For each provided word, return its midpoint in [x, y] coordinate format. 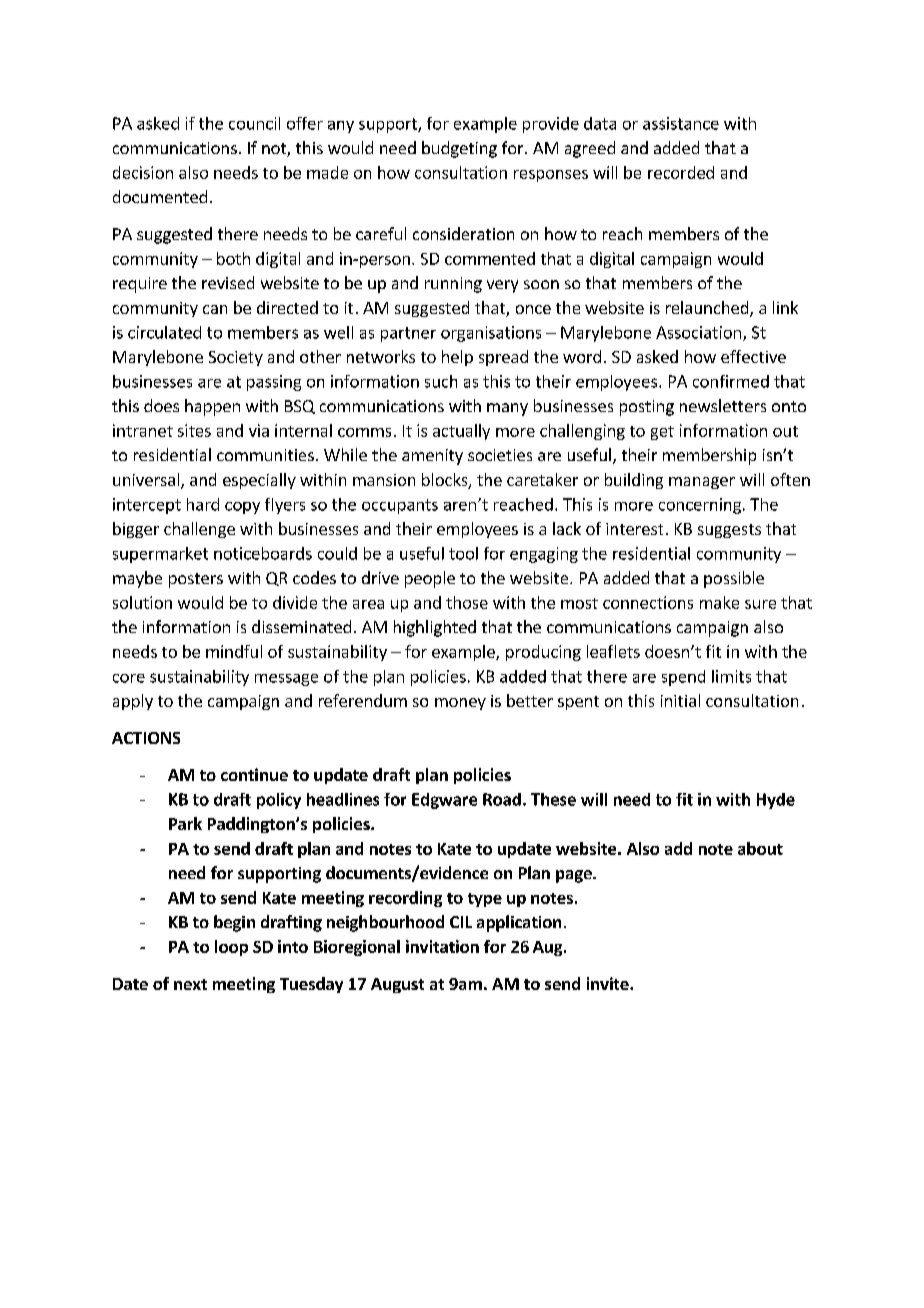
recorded [681, 172]
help [457, 358]
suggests [729, 531]
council [254, 123]
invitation [442, 946]
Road [502, 799]
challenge [199, 530]
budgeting [459, 149]
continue [254, 774]
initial [680, 700]
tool [463, 553]
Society [236, 358]
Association [698, 332]
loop [231, 948]
